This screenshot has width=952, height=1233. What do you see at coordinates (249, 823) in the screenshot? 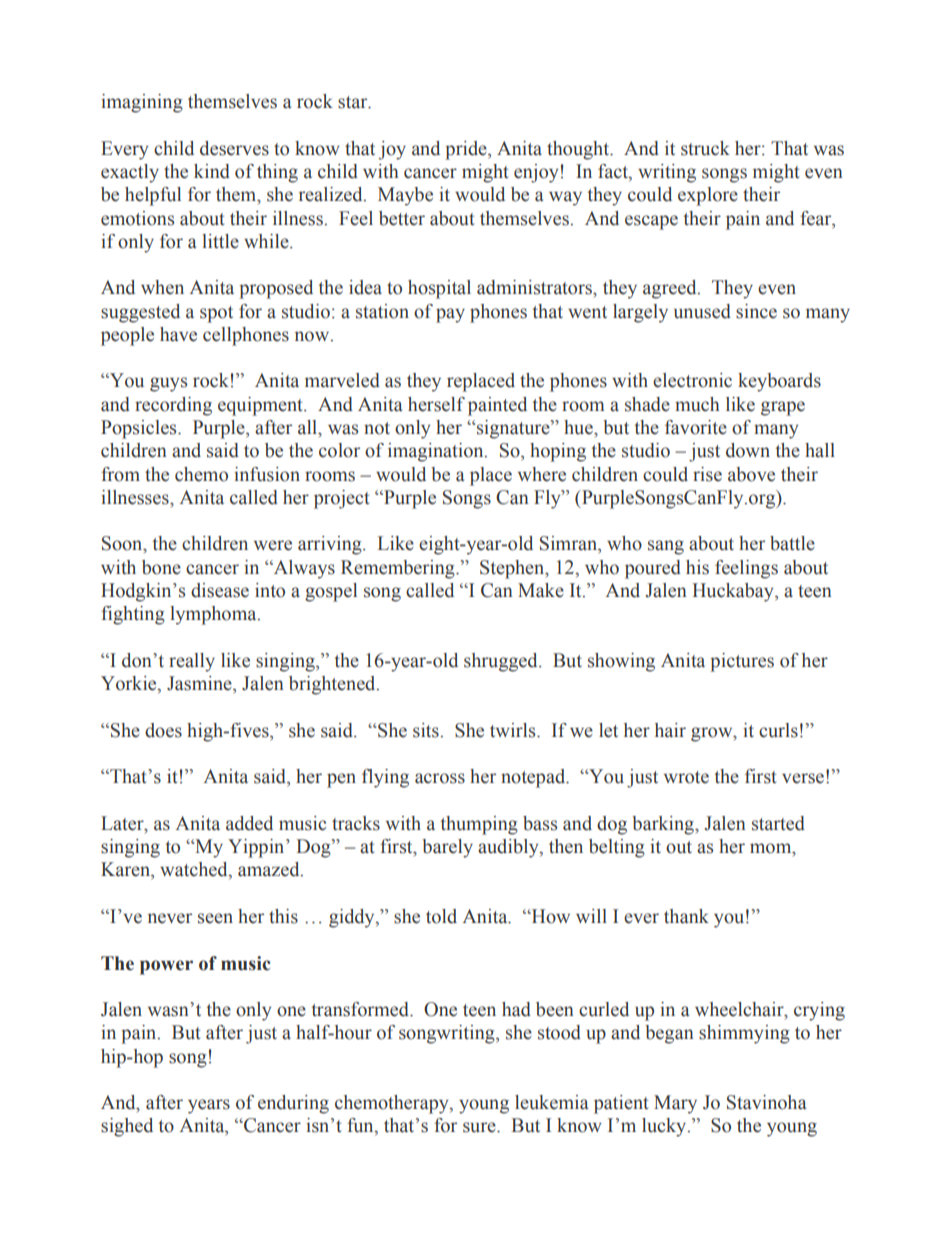
I see `added` at bounding box center [249, 823].
